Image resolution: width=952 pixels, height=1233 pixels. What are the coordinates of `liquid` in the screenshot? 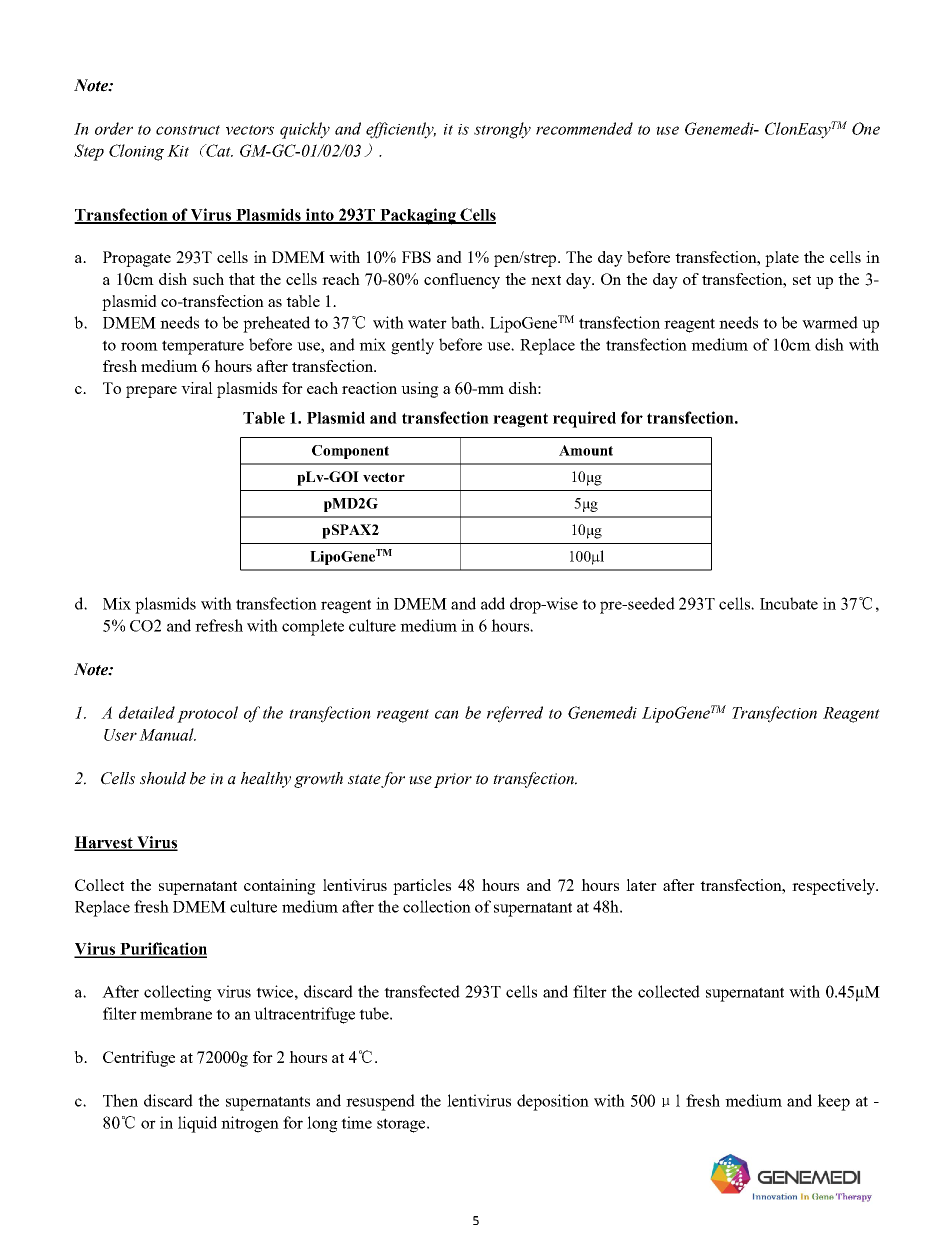 It's located at (197, 1124).
